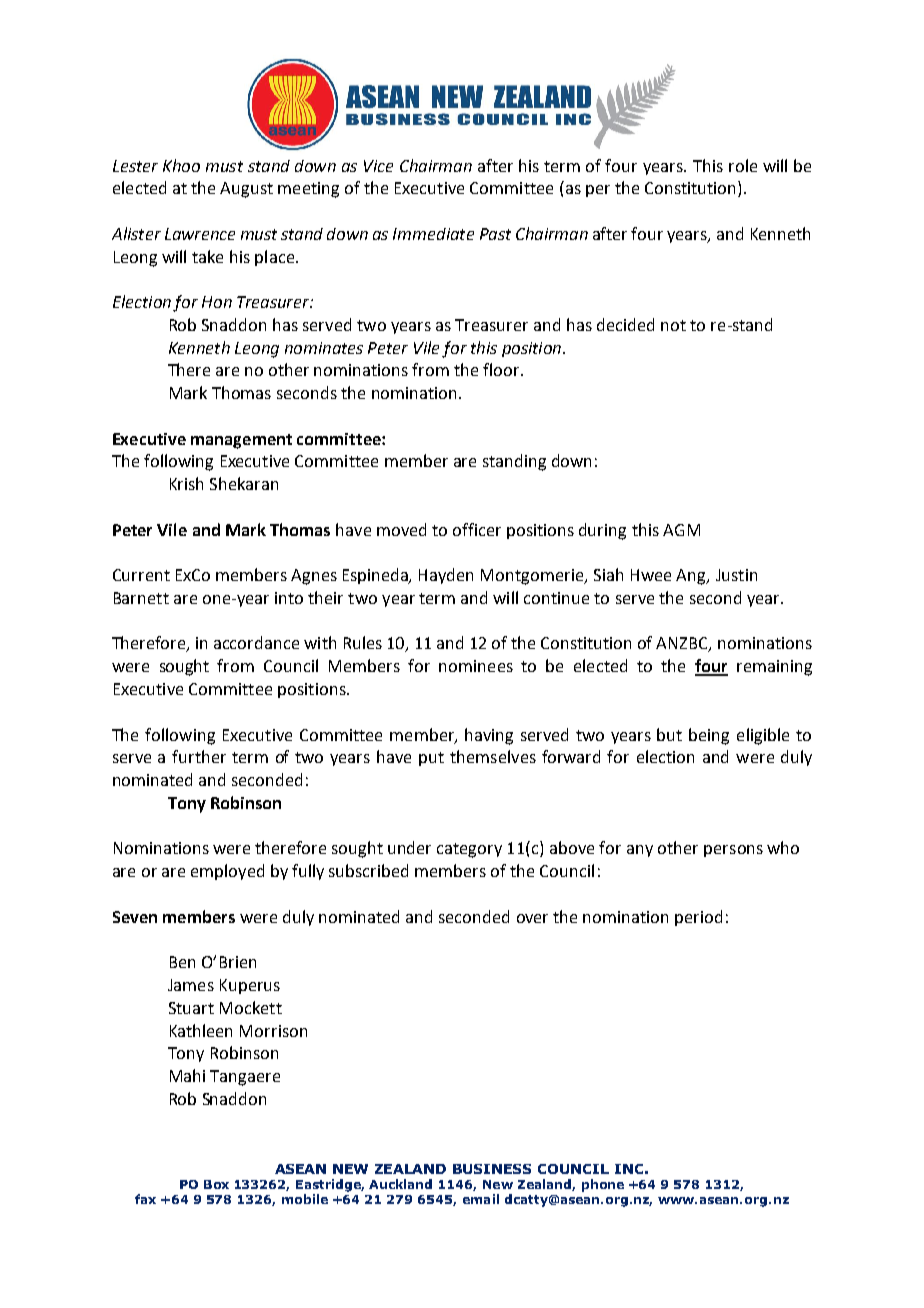 The height and width of the screenshot is (1308, 924). Describe the element at coordinates (256, 642) in the screenshot. I see `accordance` at that location.
